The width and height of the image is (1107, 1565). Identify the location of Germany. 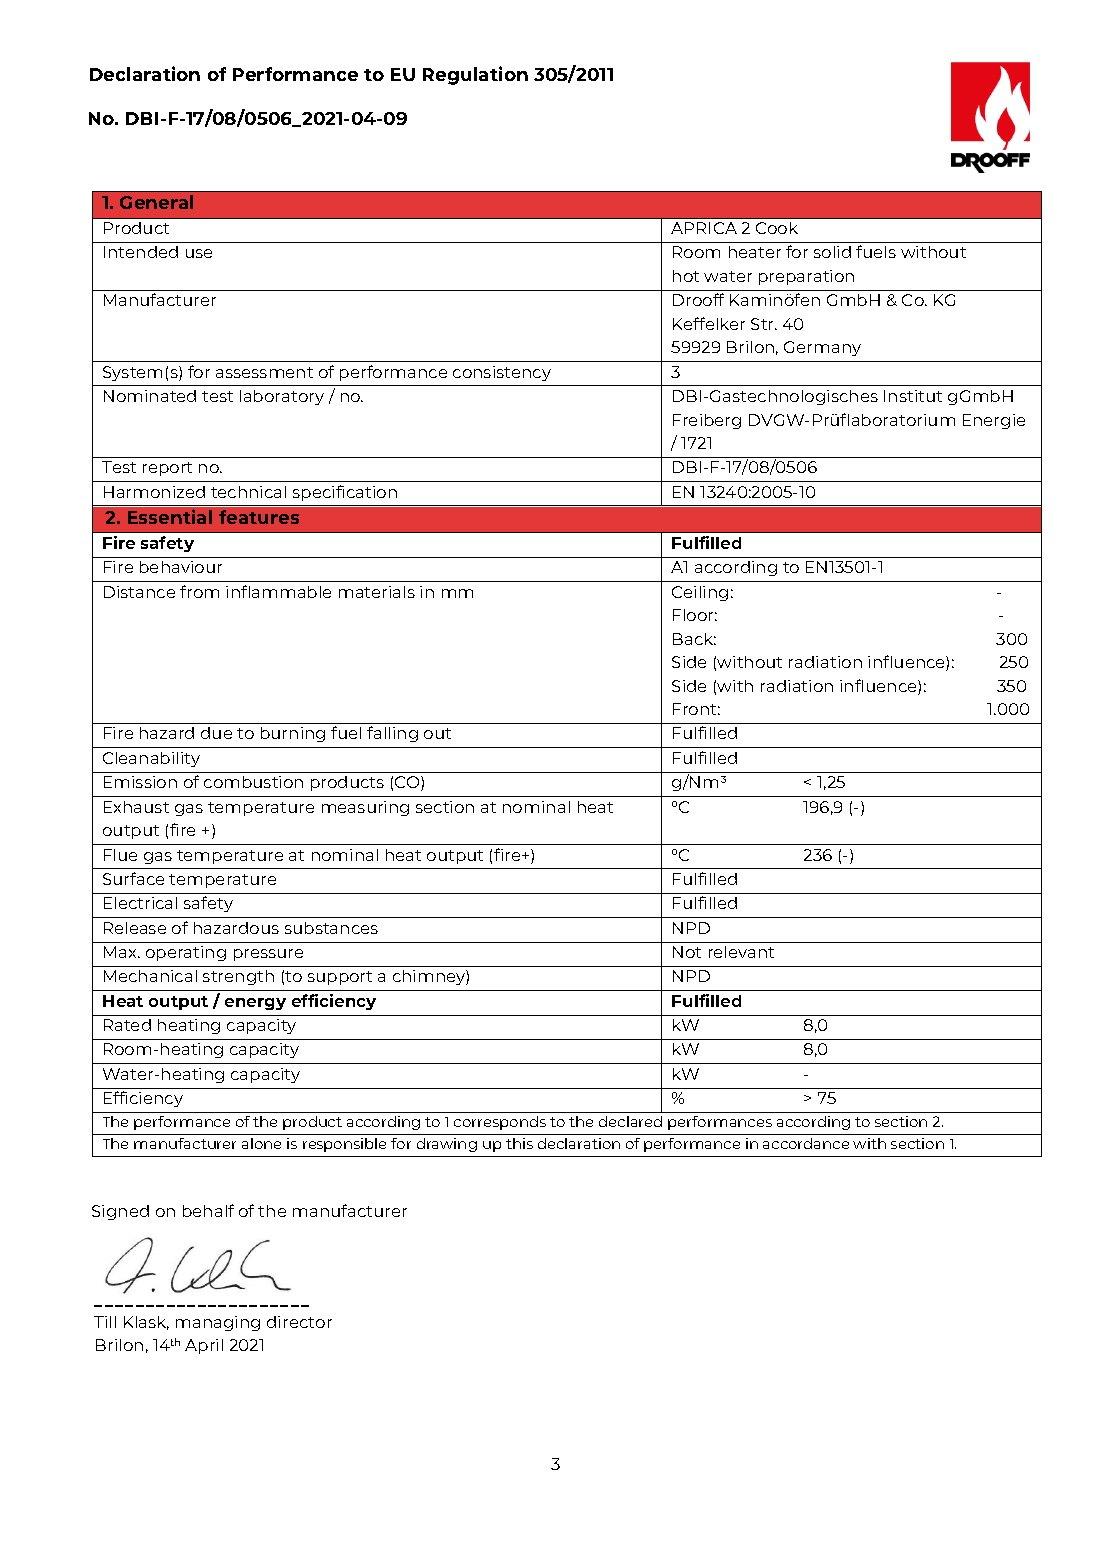
(822, 348).
